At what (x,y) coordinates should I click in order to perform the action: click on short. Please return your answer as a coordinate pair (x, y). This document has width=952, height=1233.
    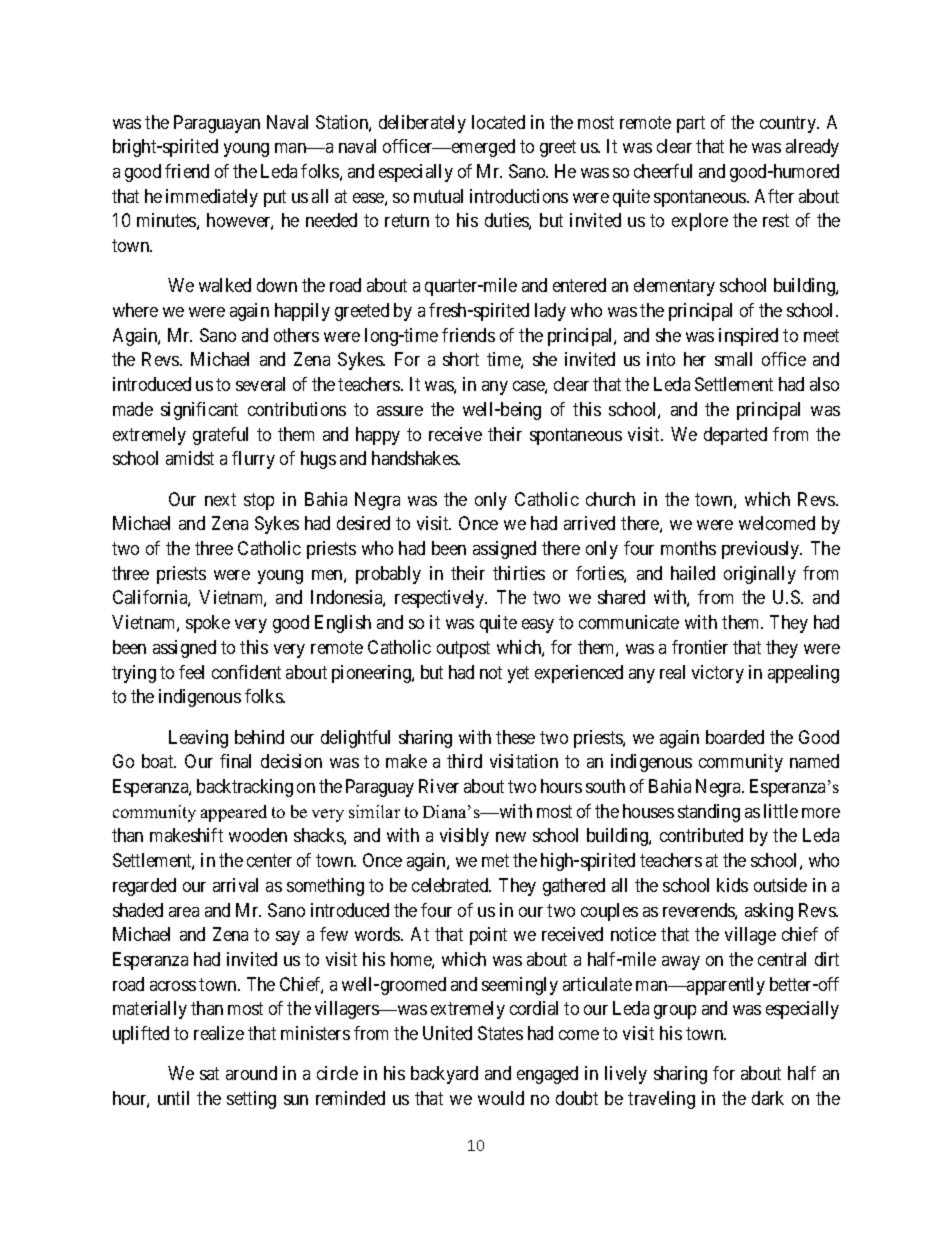
    Looking at the image, I should click on (461, 359).
